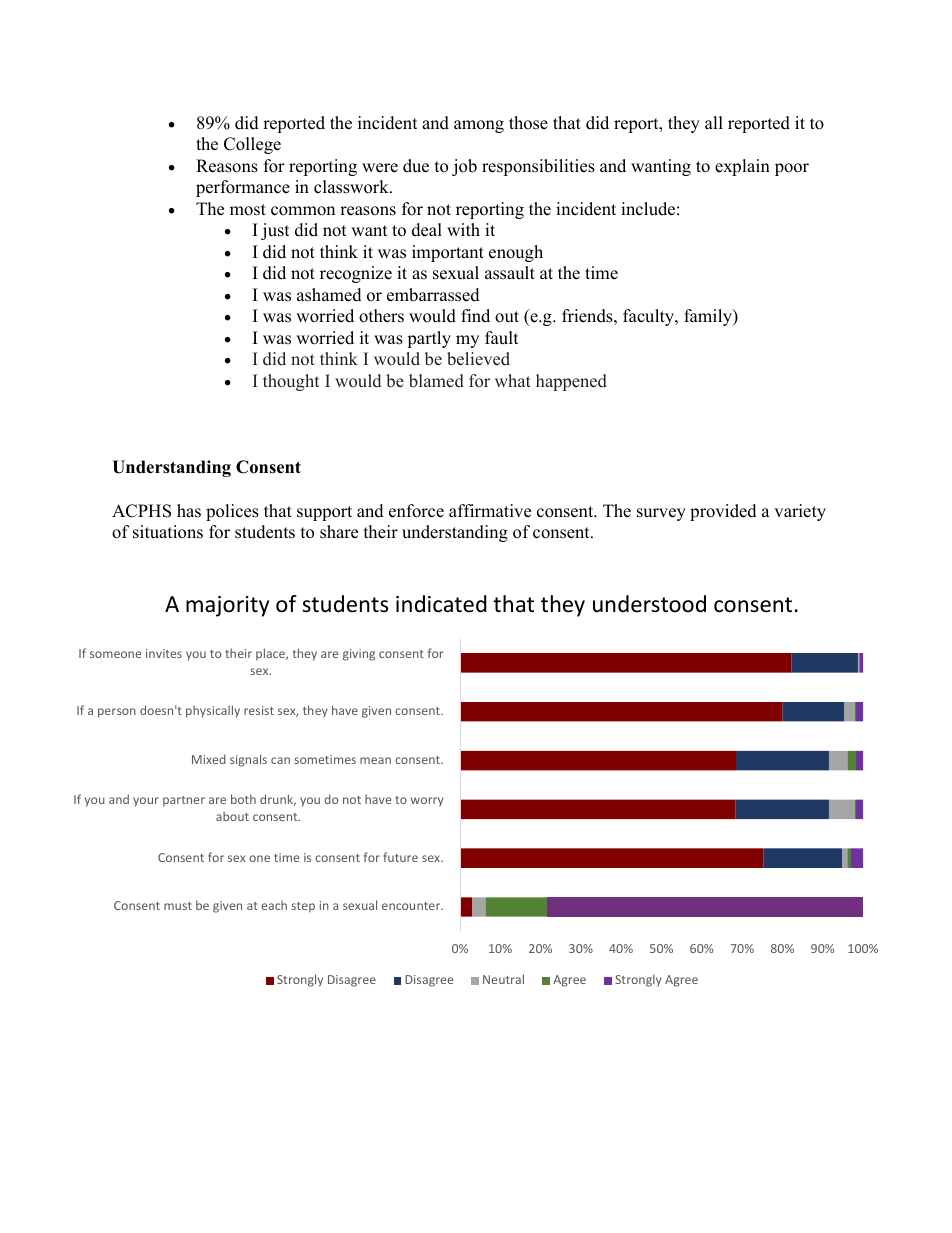  I want to click on Neutral, so click(503, 979).
